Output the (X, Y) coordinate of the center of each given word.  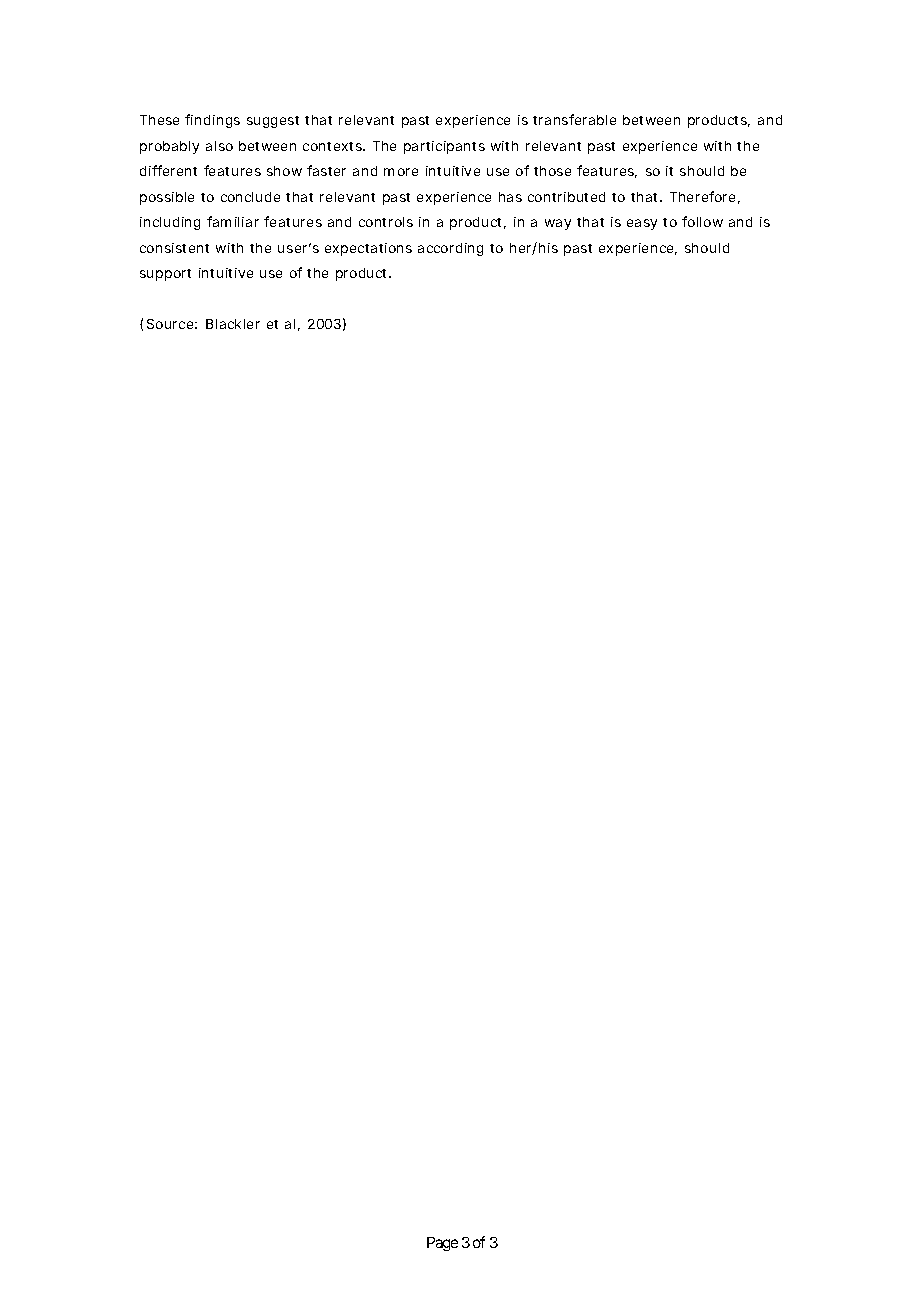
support (165, 275)
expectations (368, 249)
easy (642, 224)
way (558, 224)
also (219, 146)
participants (444, 147)
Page (442, 1244)
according (450, 249)
